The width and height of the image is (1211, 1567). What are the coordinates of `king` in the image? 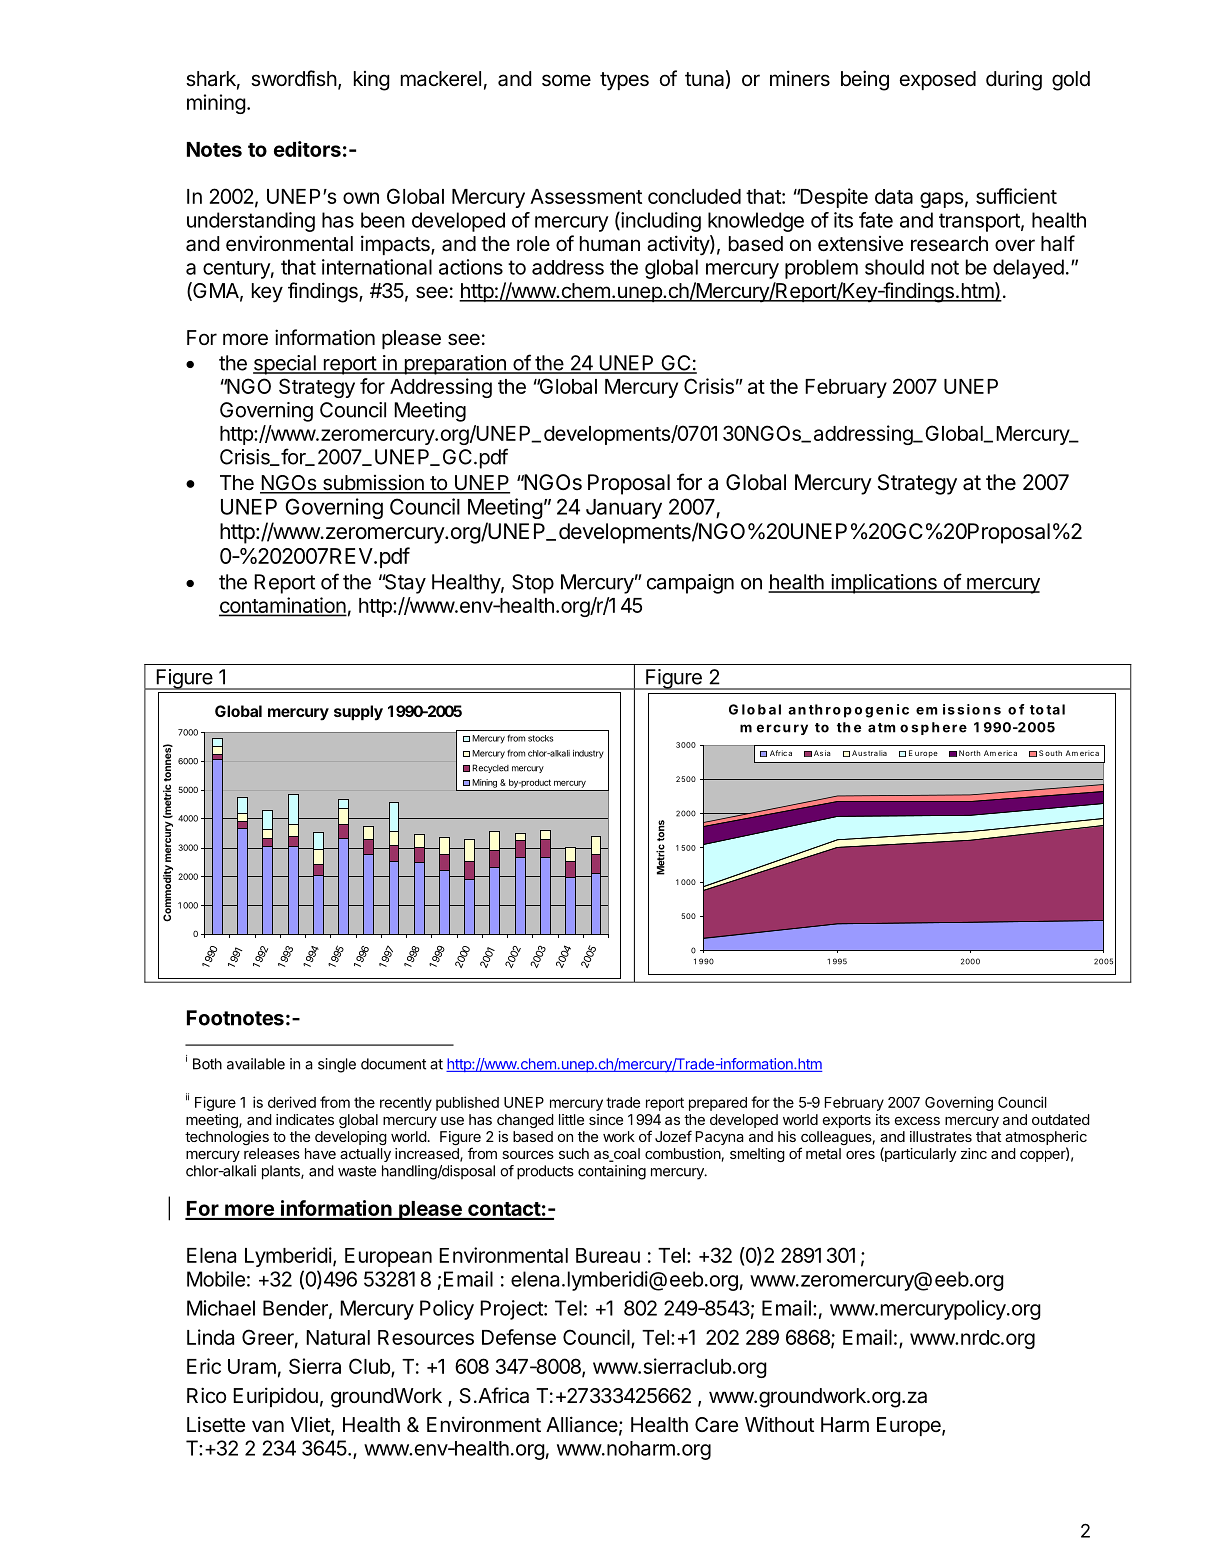 It's located at (372, 81).
